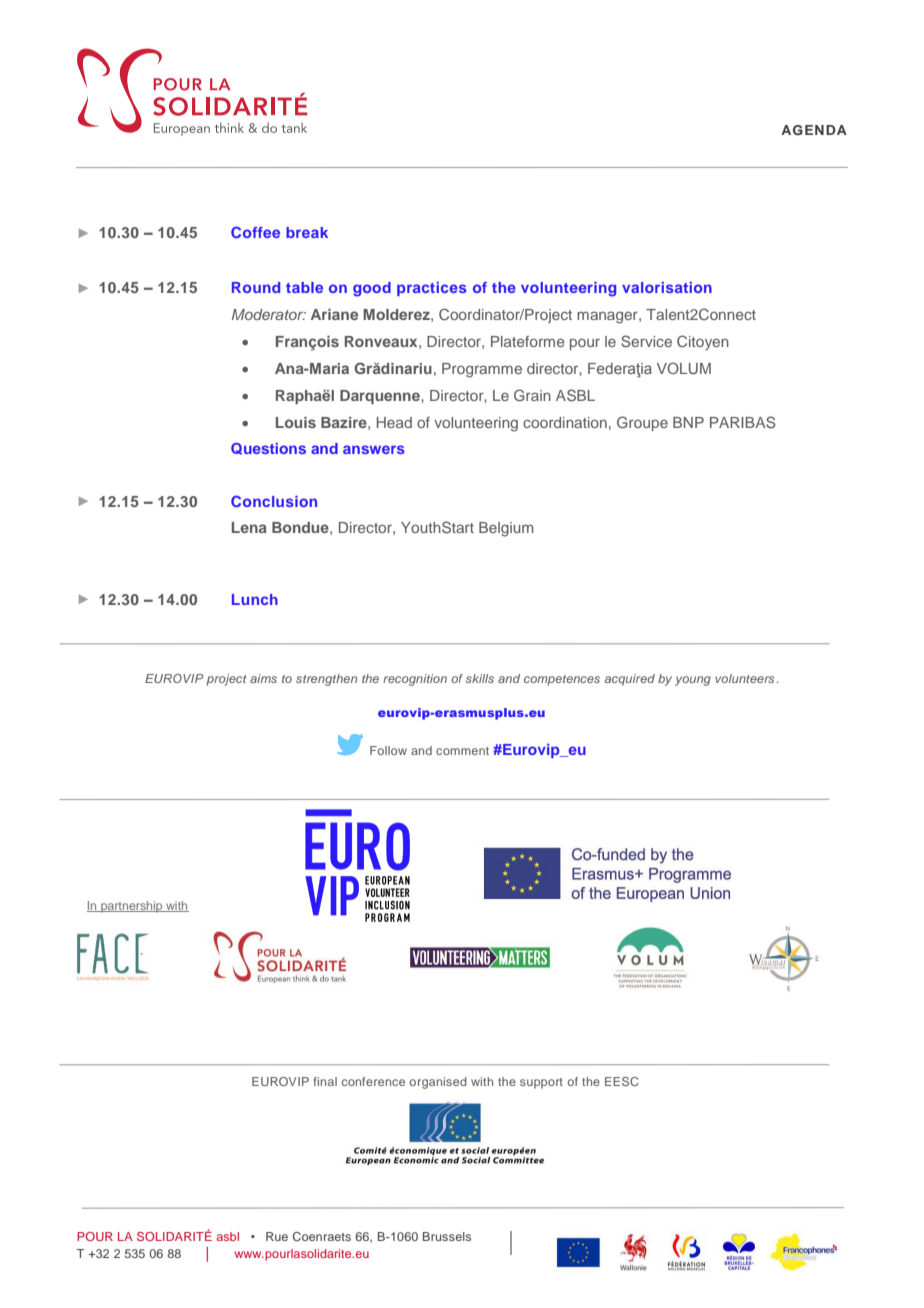 Image resolution: width=924 pixels, height=1308 pixels. Describe the element at coordinates (255, 232) in the screenshot. I see `Coffee` at that location.
